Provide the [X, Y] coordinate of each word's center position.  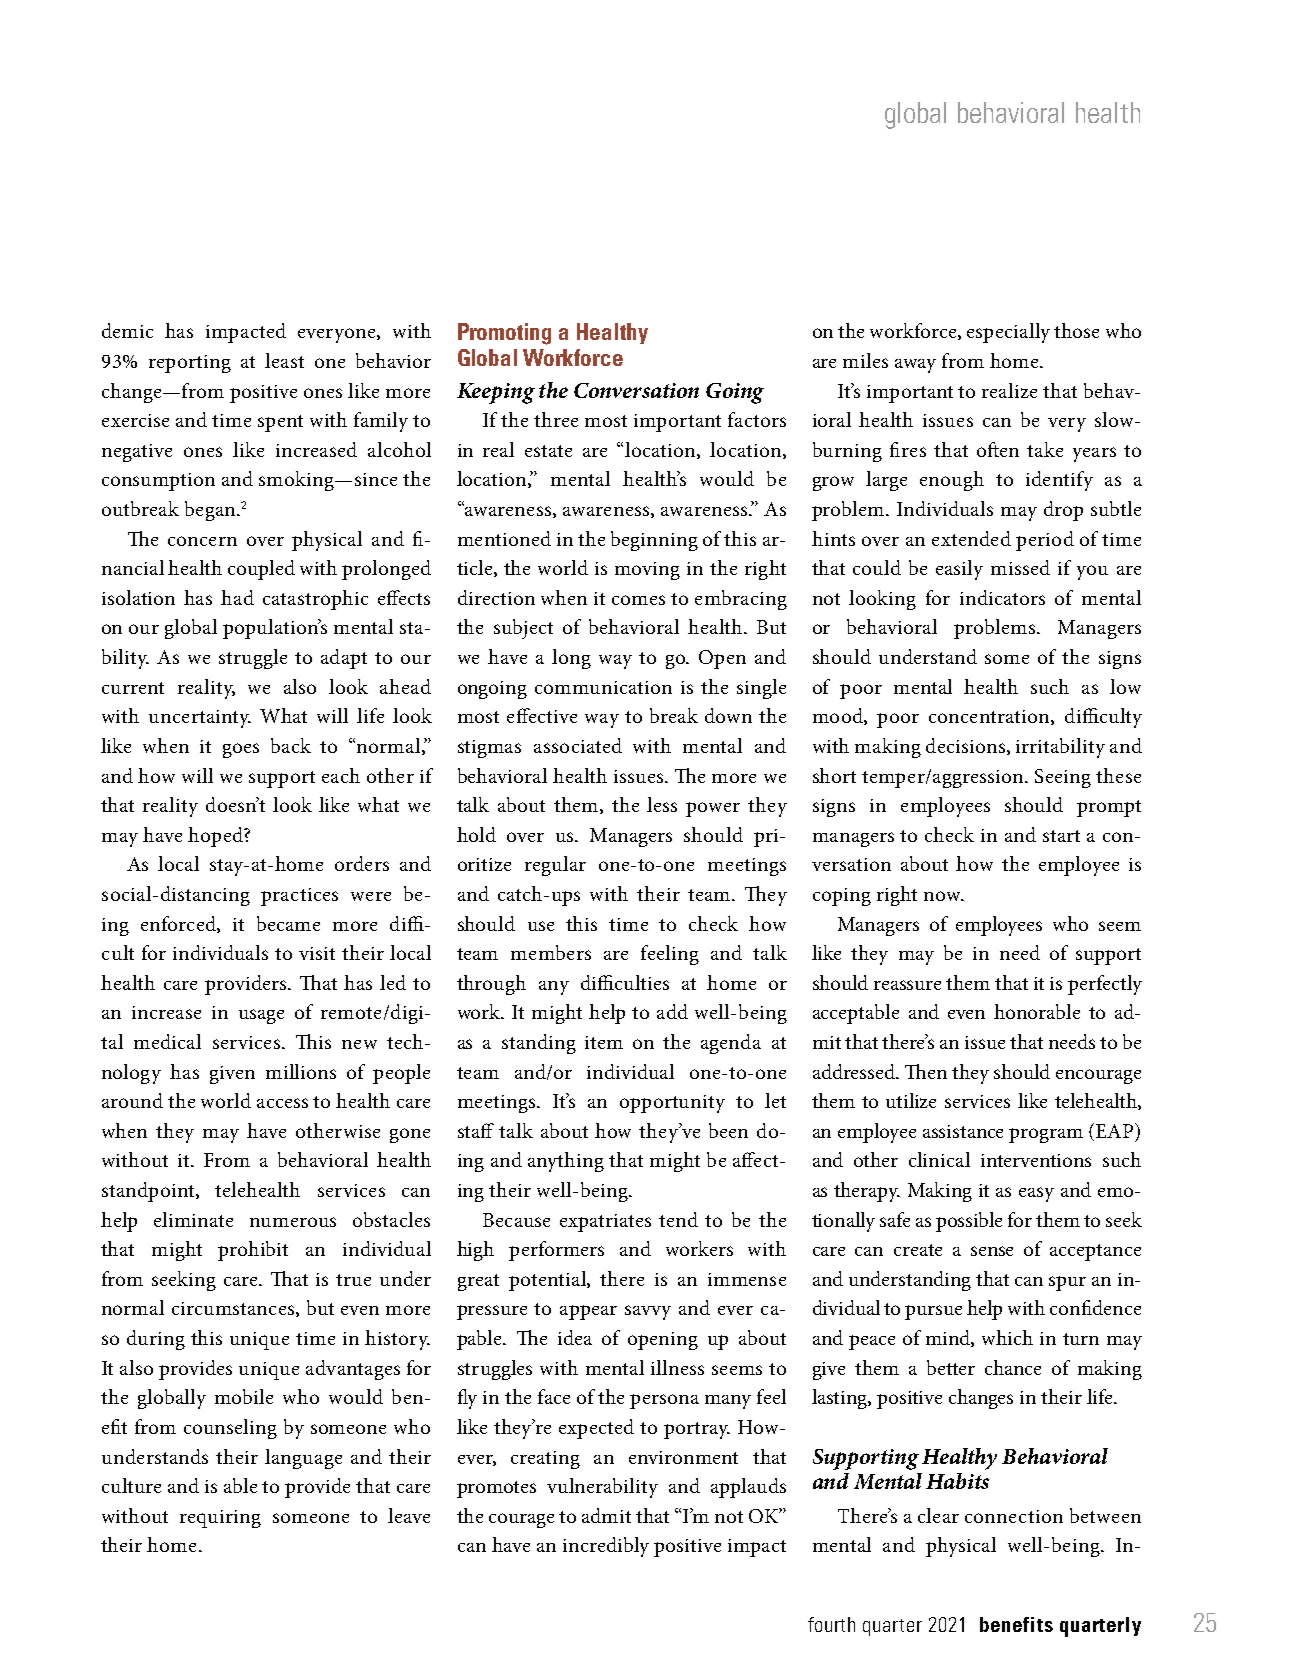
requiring [220, 1519]
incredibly [606, 1547]
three [556, 419]
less [662, 804]
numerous [293, 1222]
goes [241, 750]
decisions [967, 746]
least [284, 360]
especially [1008, 333]
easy [1036, 1194]
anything [566, 1162]
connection [1014, 1516]
